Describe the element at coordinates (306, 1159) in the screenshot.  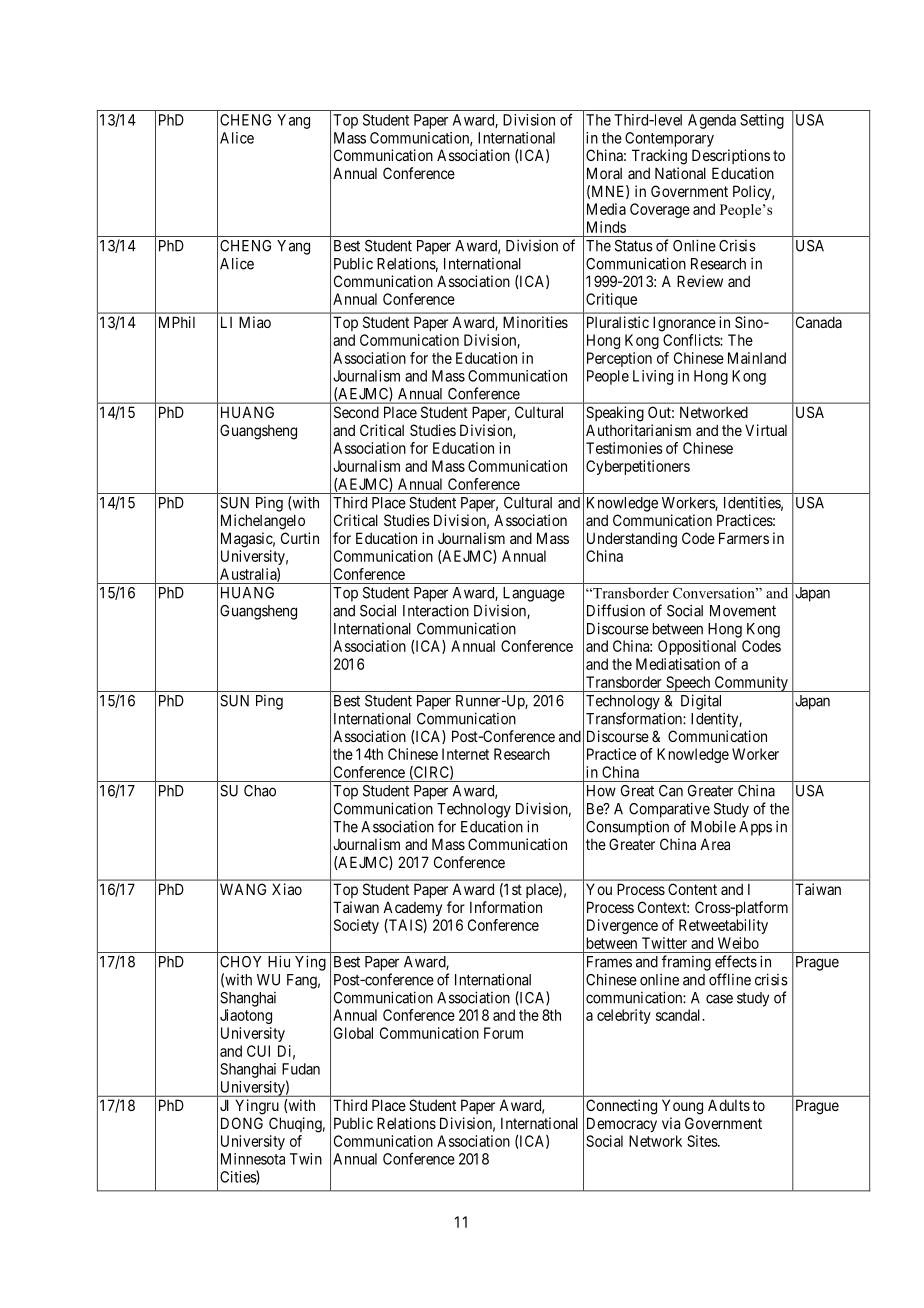
I see `Twin` at that location.
